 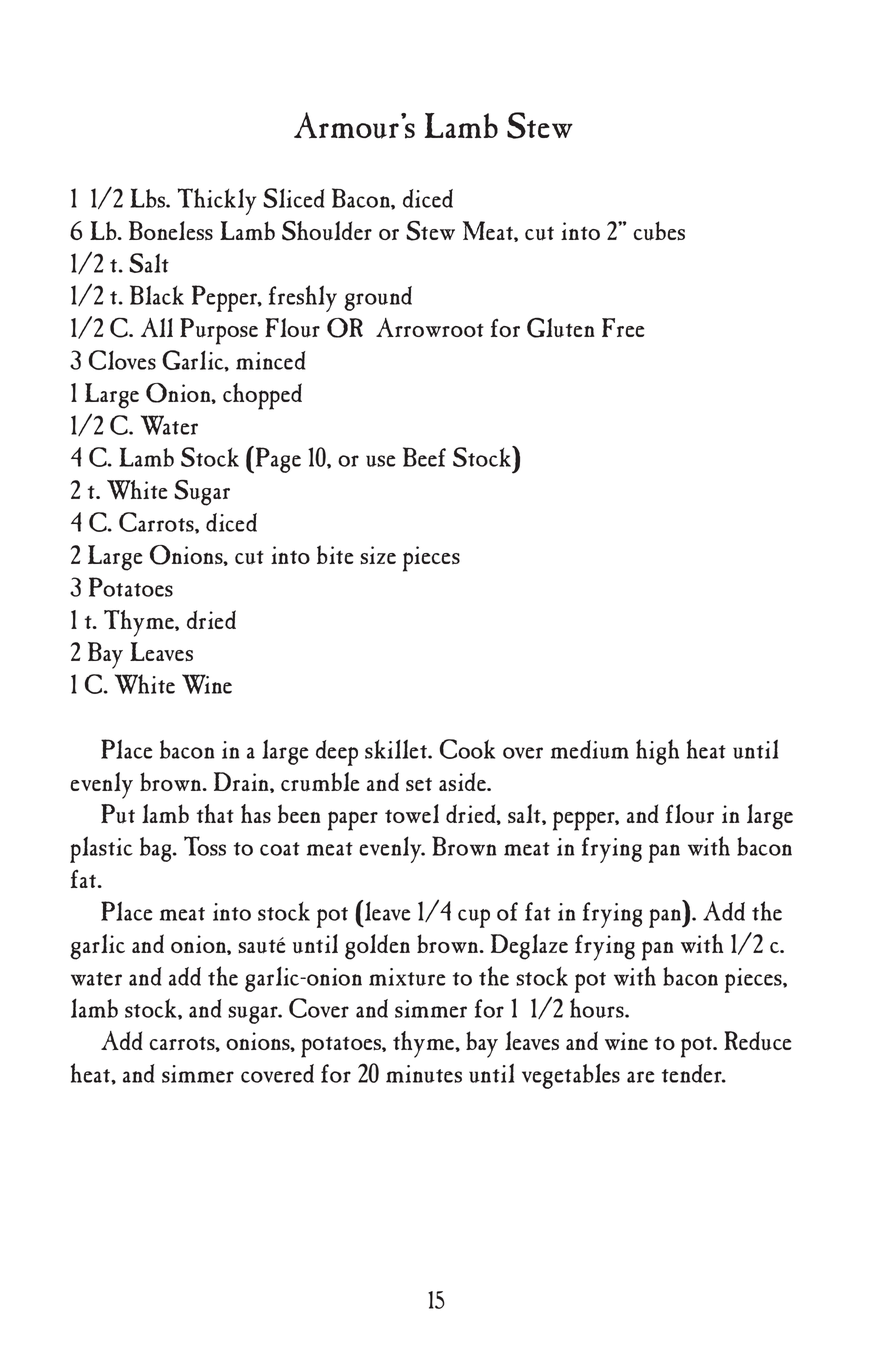 I want to click on Shoulder, so click(x=327, y=231).
